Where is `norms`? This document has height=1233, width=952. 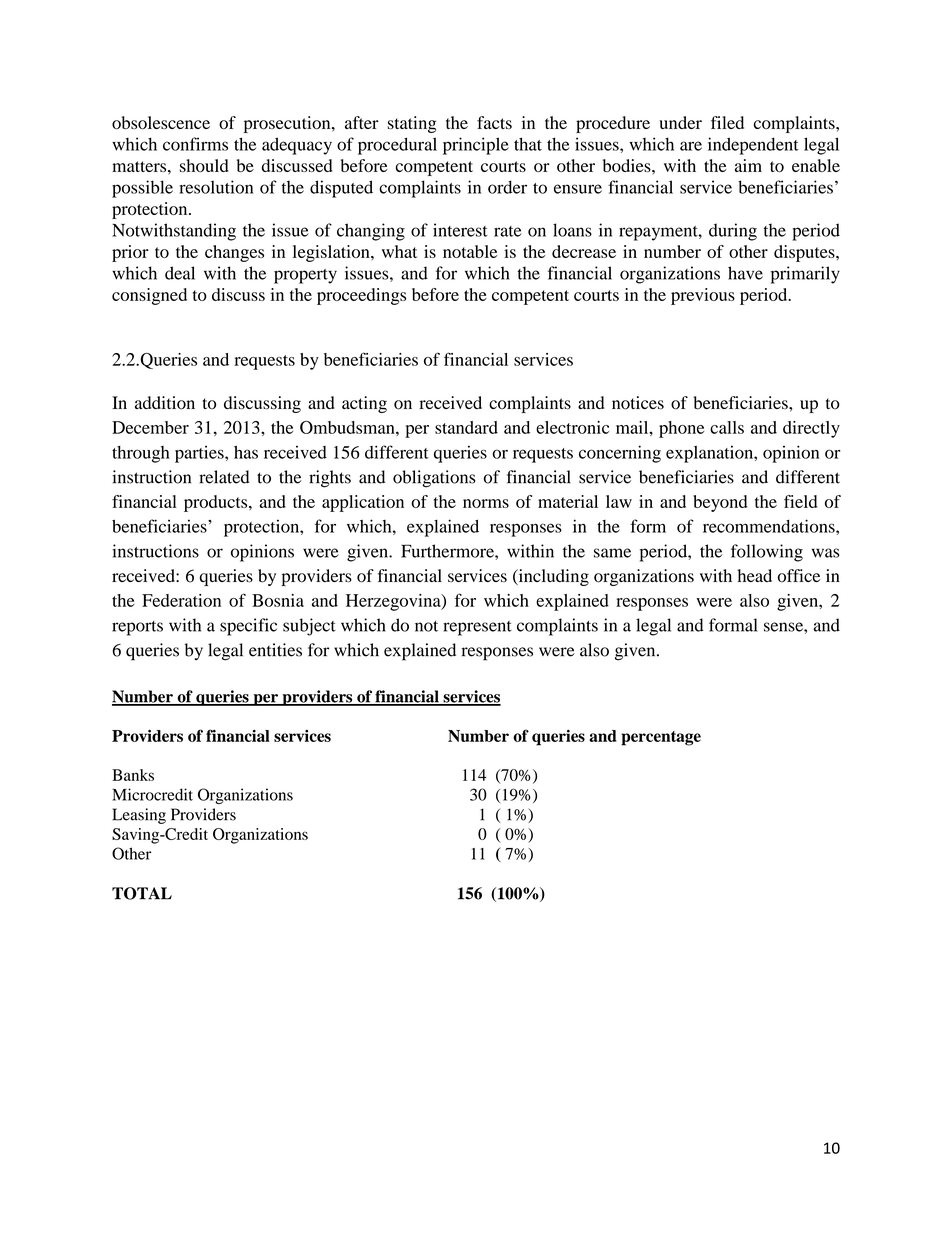
norms is located at coordinates (486, 503).
